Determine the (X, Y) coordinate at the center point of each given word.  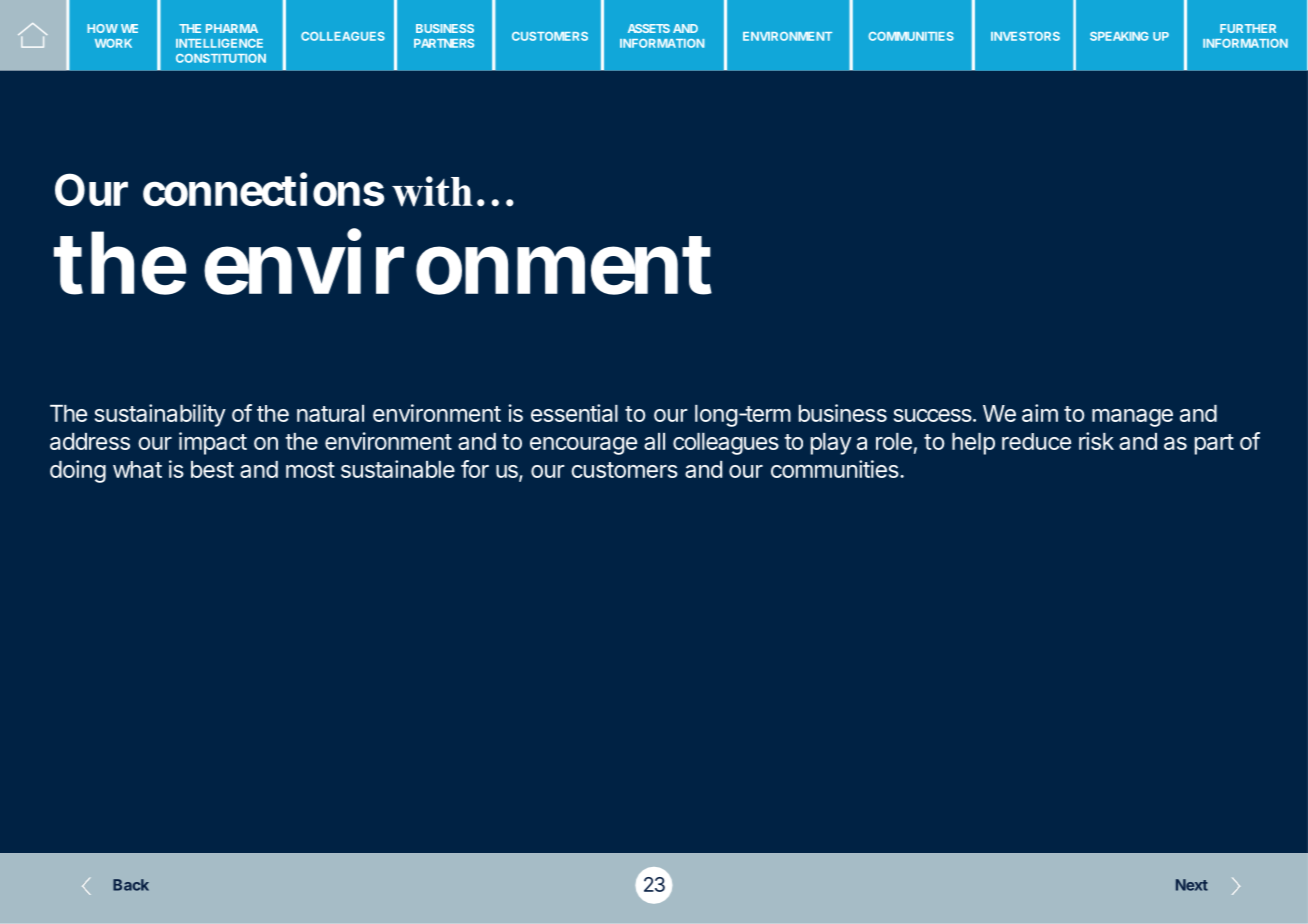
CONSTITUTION (221, 58)
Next (1192, 885)
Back (131, 885)
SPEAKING (1119, 36)
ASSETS (649, 28)
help (973, 444)
